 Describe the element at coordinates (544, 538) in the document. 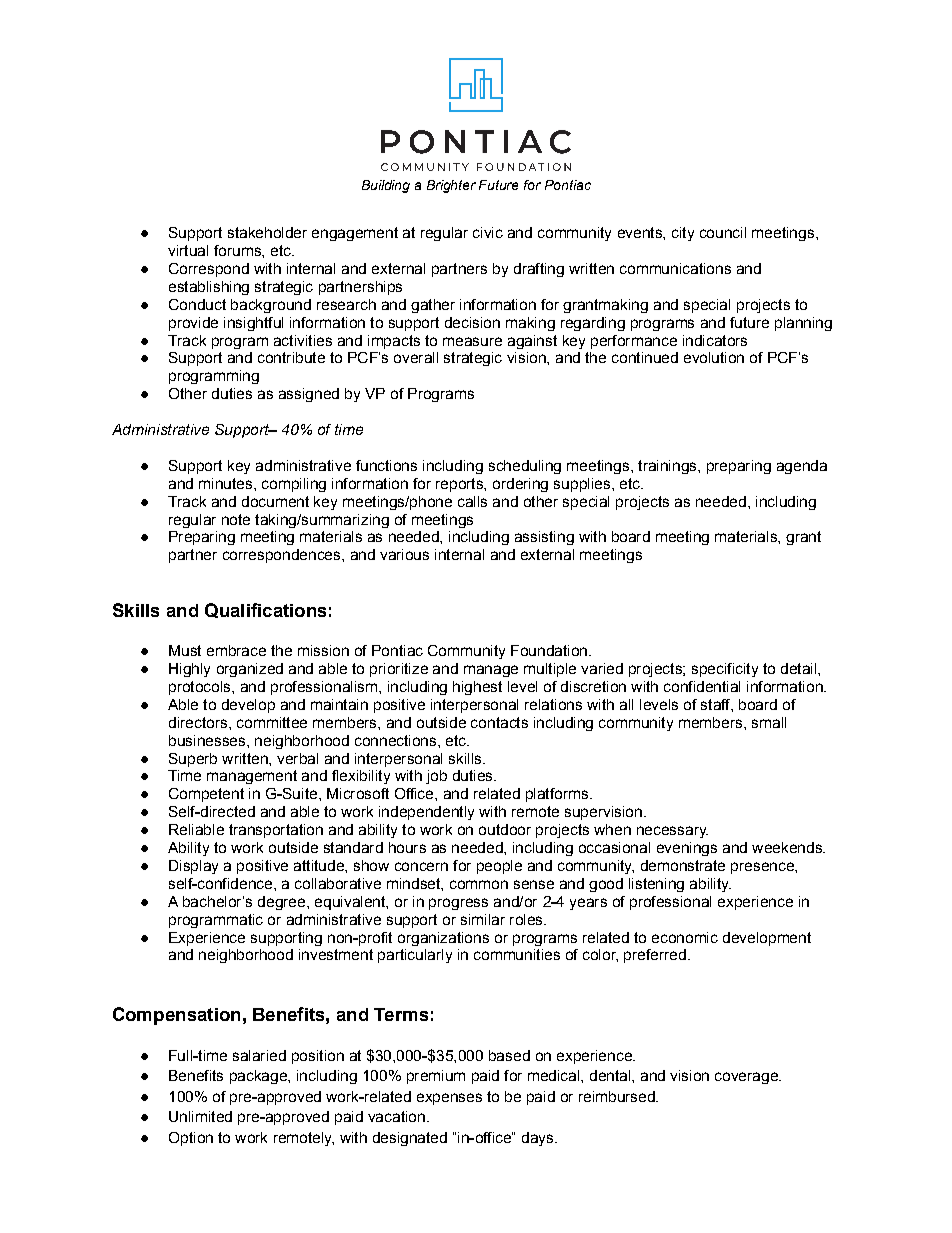

I see `assisting` at that location.
